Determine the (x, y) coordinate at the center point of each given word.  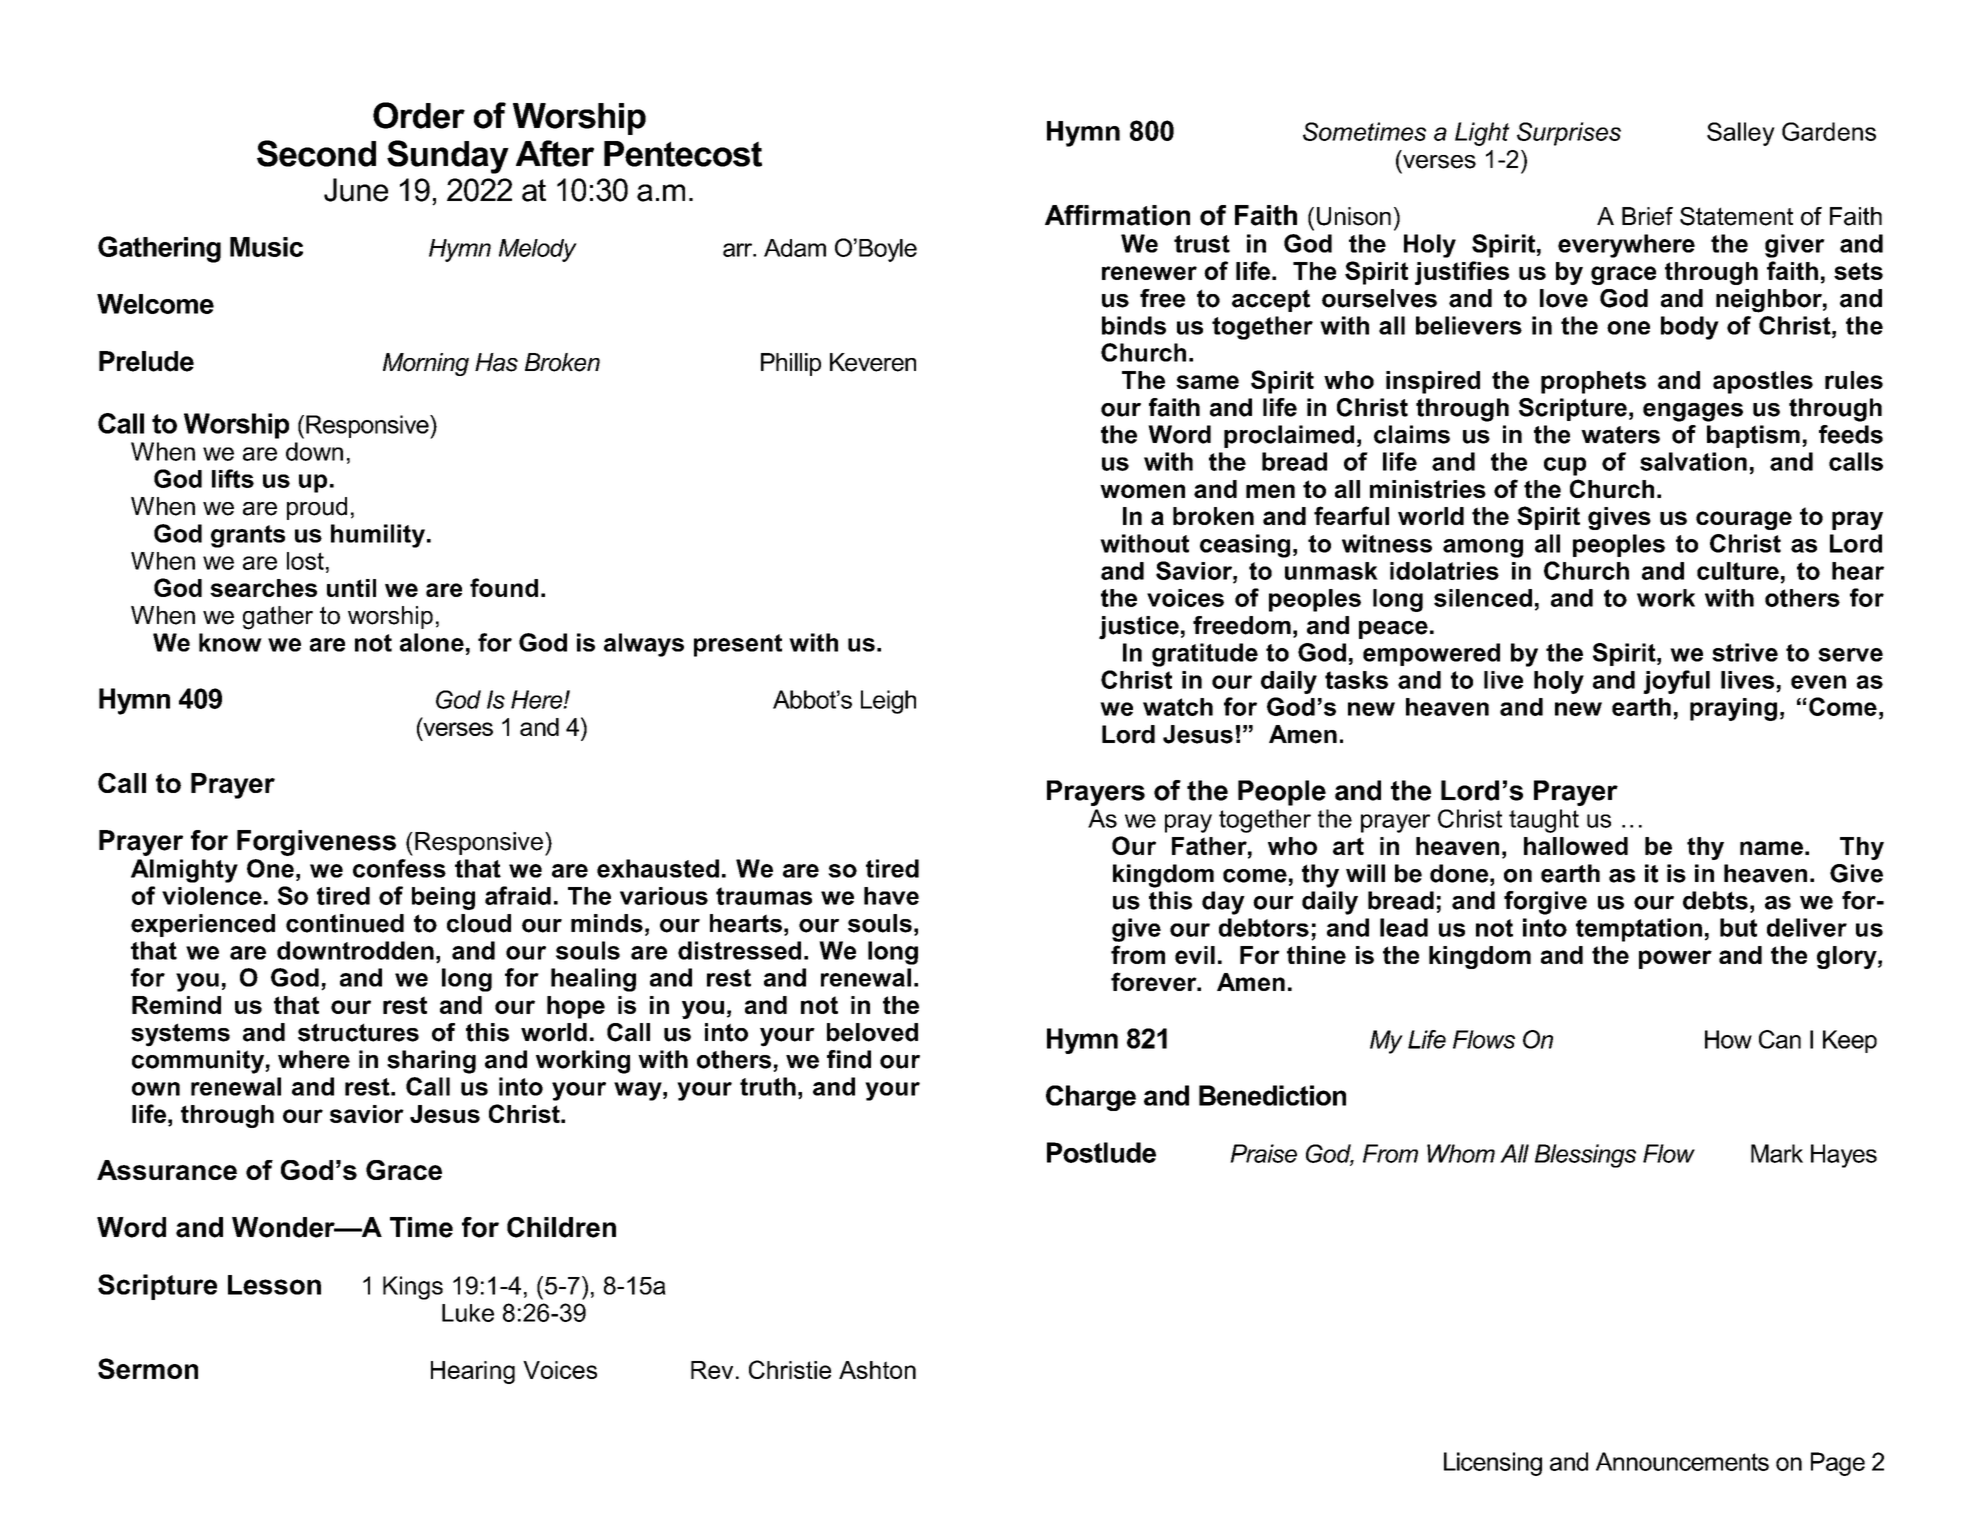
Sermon (148, 1368)
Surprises (1569, 134)
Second (316, 153)
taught (1544, 821)
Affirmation (1117, 215)
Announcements (1682, 1461)
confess (399, 868)
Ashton (877, 1370)
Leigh (888, 702)
